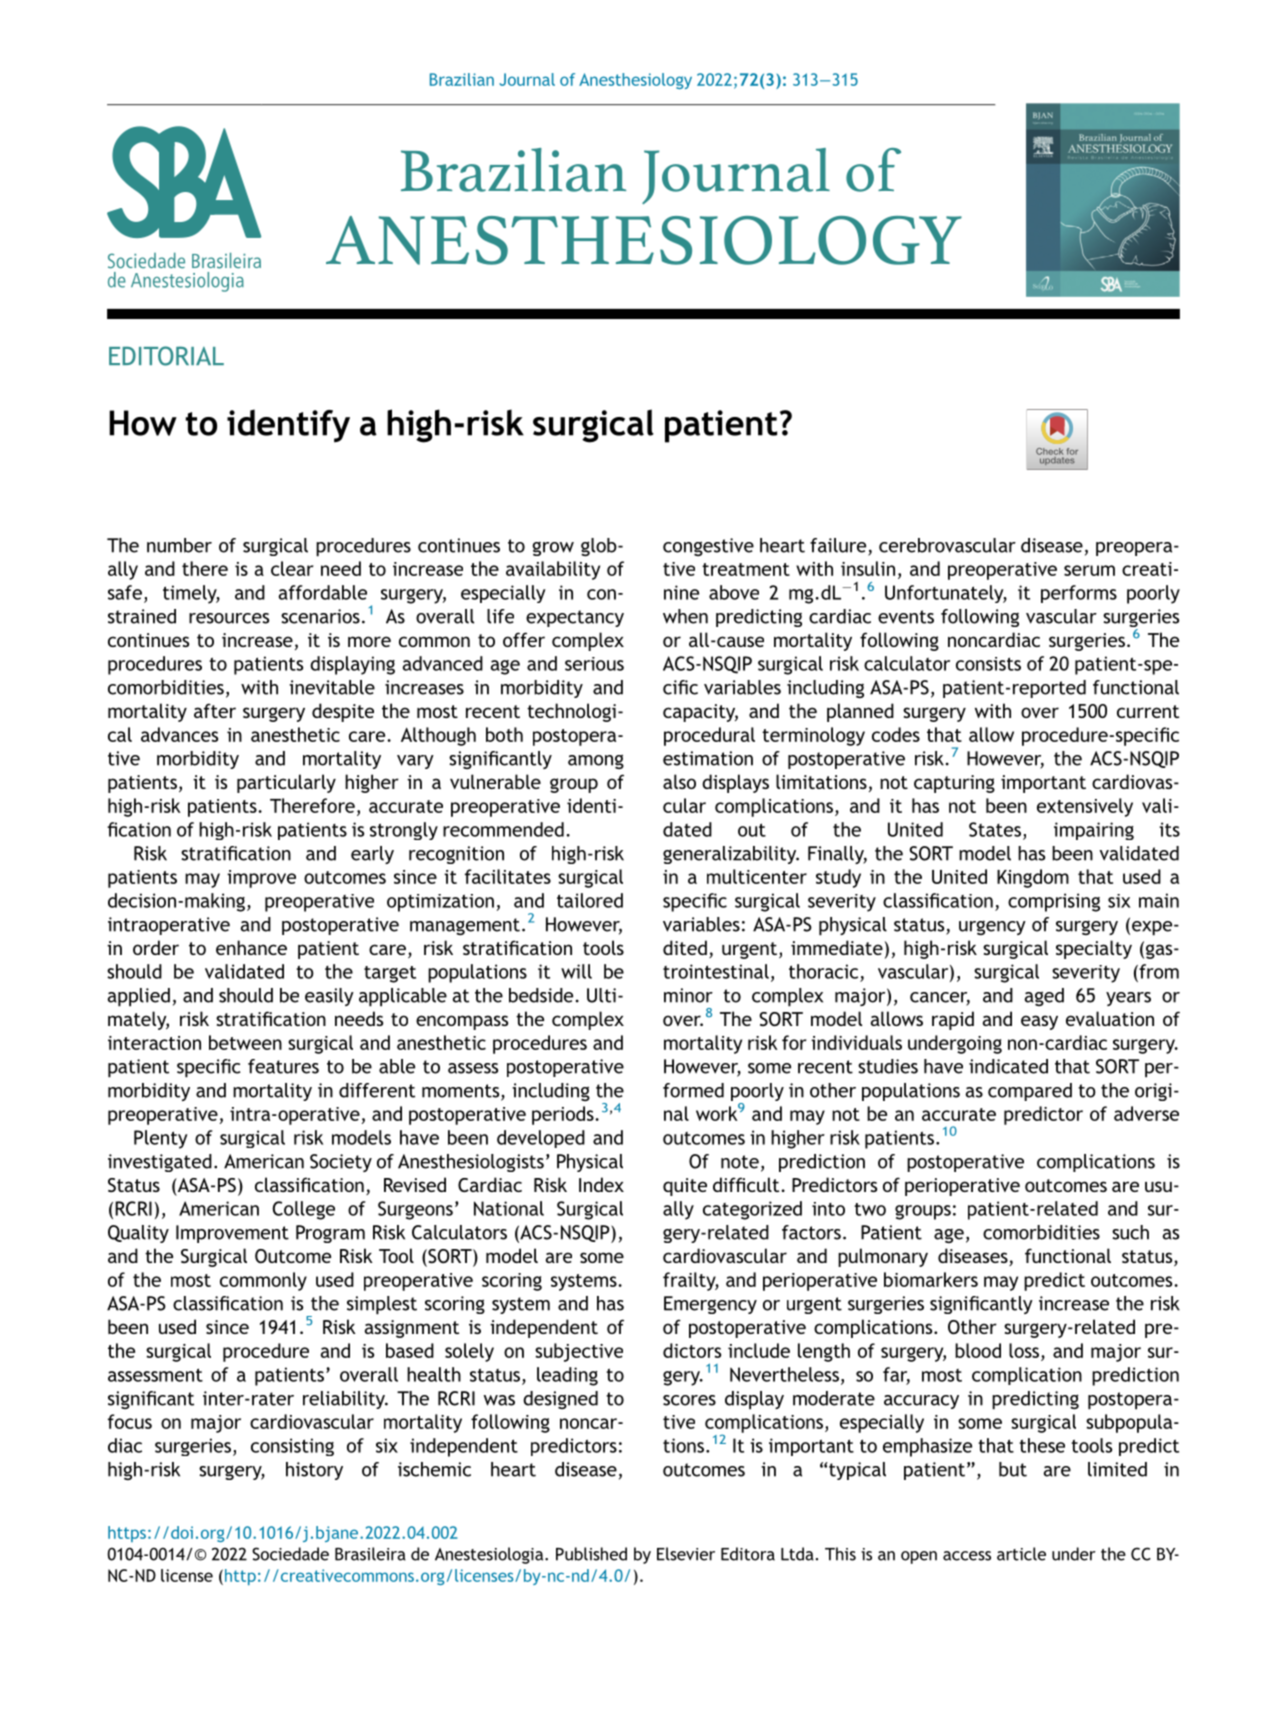  Describe the element at coordinates (251, 947) in the screenshot. I see `enhance` at that location.
